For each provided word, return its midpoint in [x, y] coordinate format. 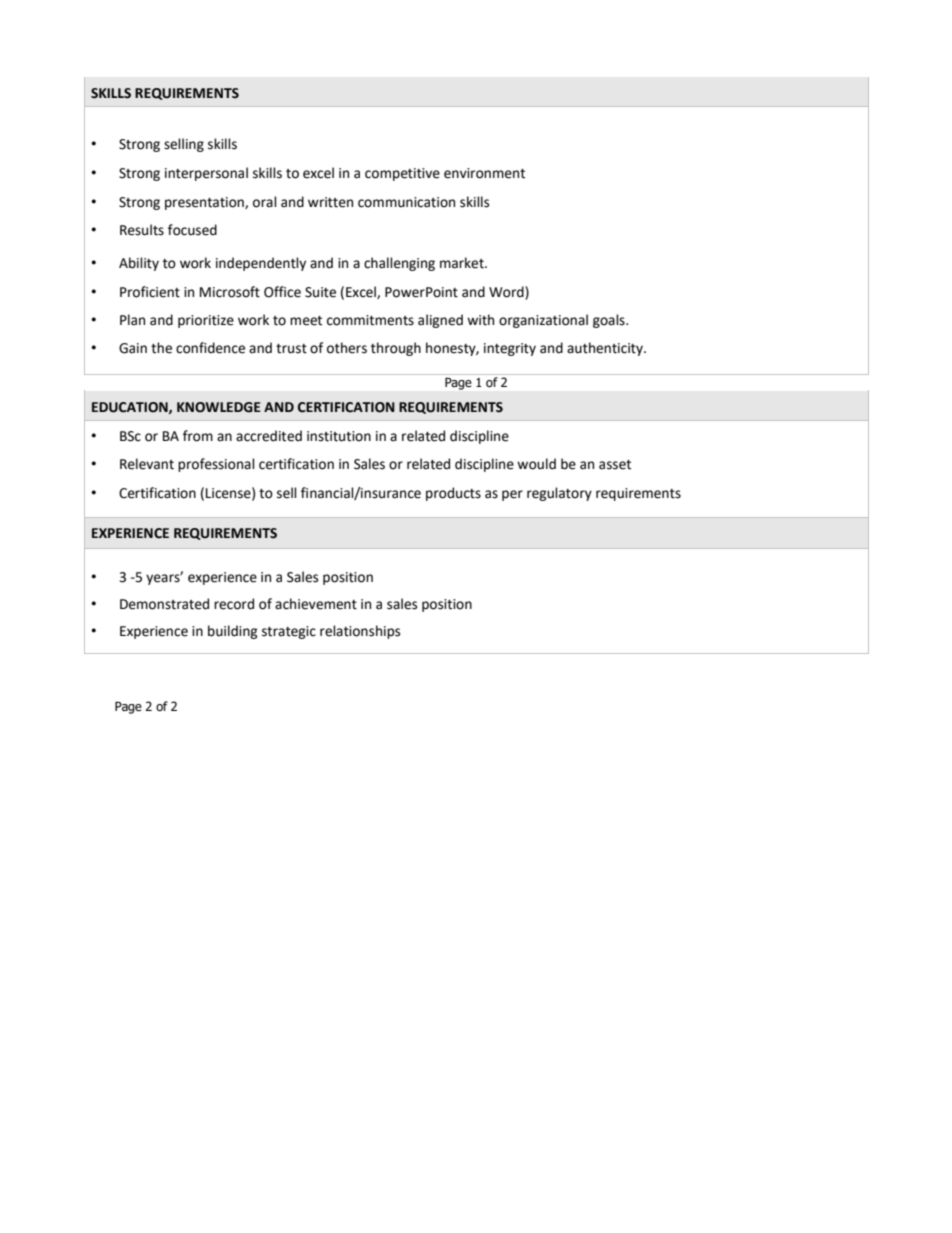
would [536, 464]
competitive [402, 174]
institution [339, 436]
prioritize [206, 321]
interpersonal [206, 174]
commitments [370, 320]
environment [484, 173]
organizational [543, 321]
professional [216, 465]
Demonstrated [164, 604]
